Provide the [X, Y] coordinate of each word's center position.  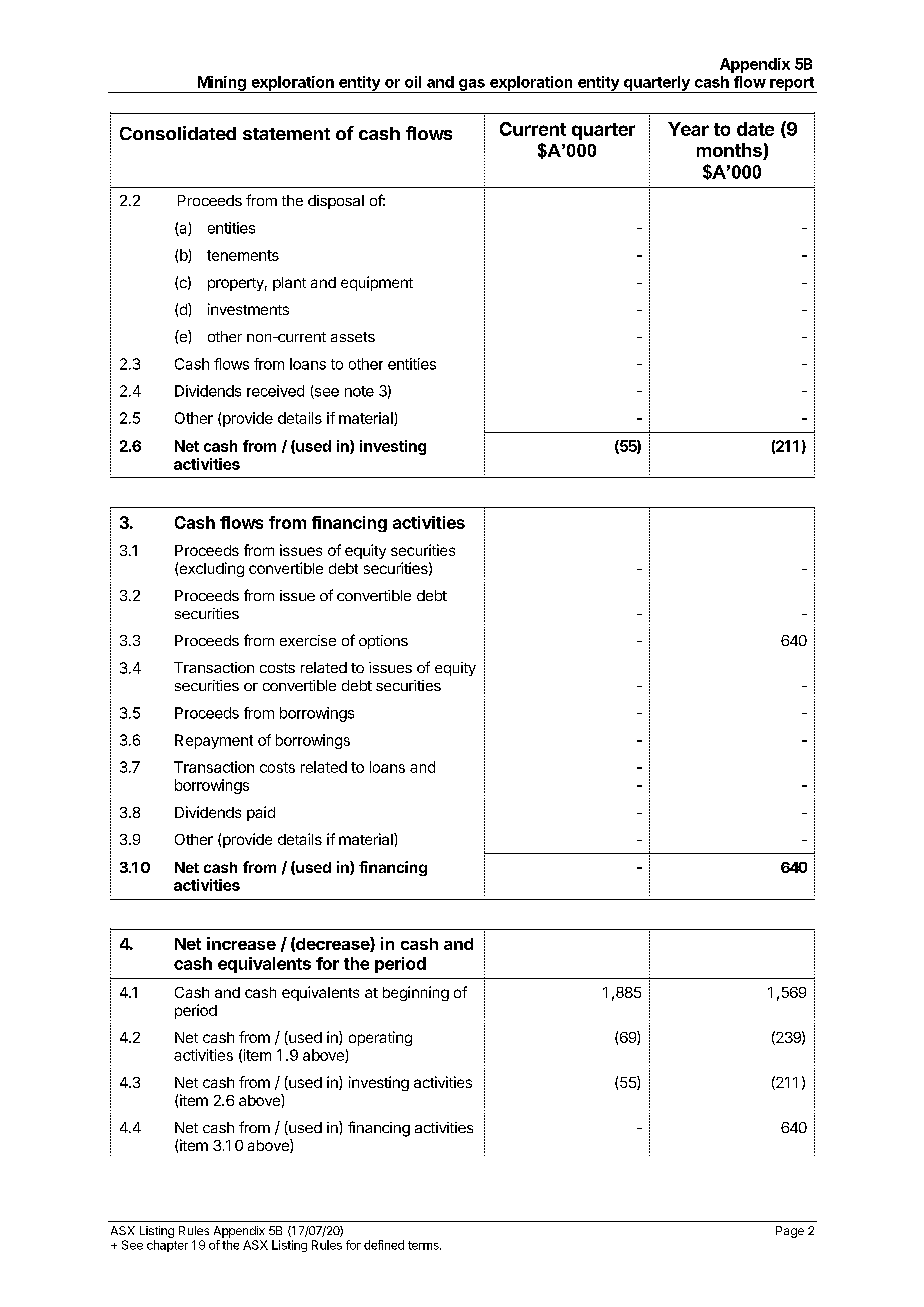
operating [380, 1038]
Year [688, 129]
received [275, 391]
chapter [167, 1246]
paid [261, 813]
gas [472, 86]
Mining [221, 84]
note [359, 391]
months [730, 151]
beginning [416, 993]
